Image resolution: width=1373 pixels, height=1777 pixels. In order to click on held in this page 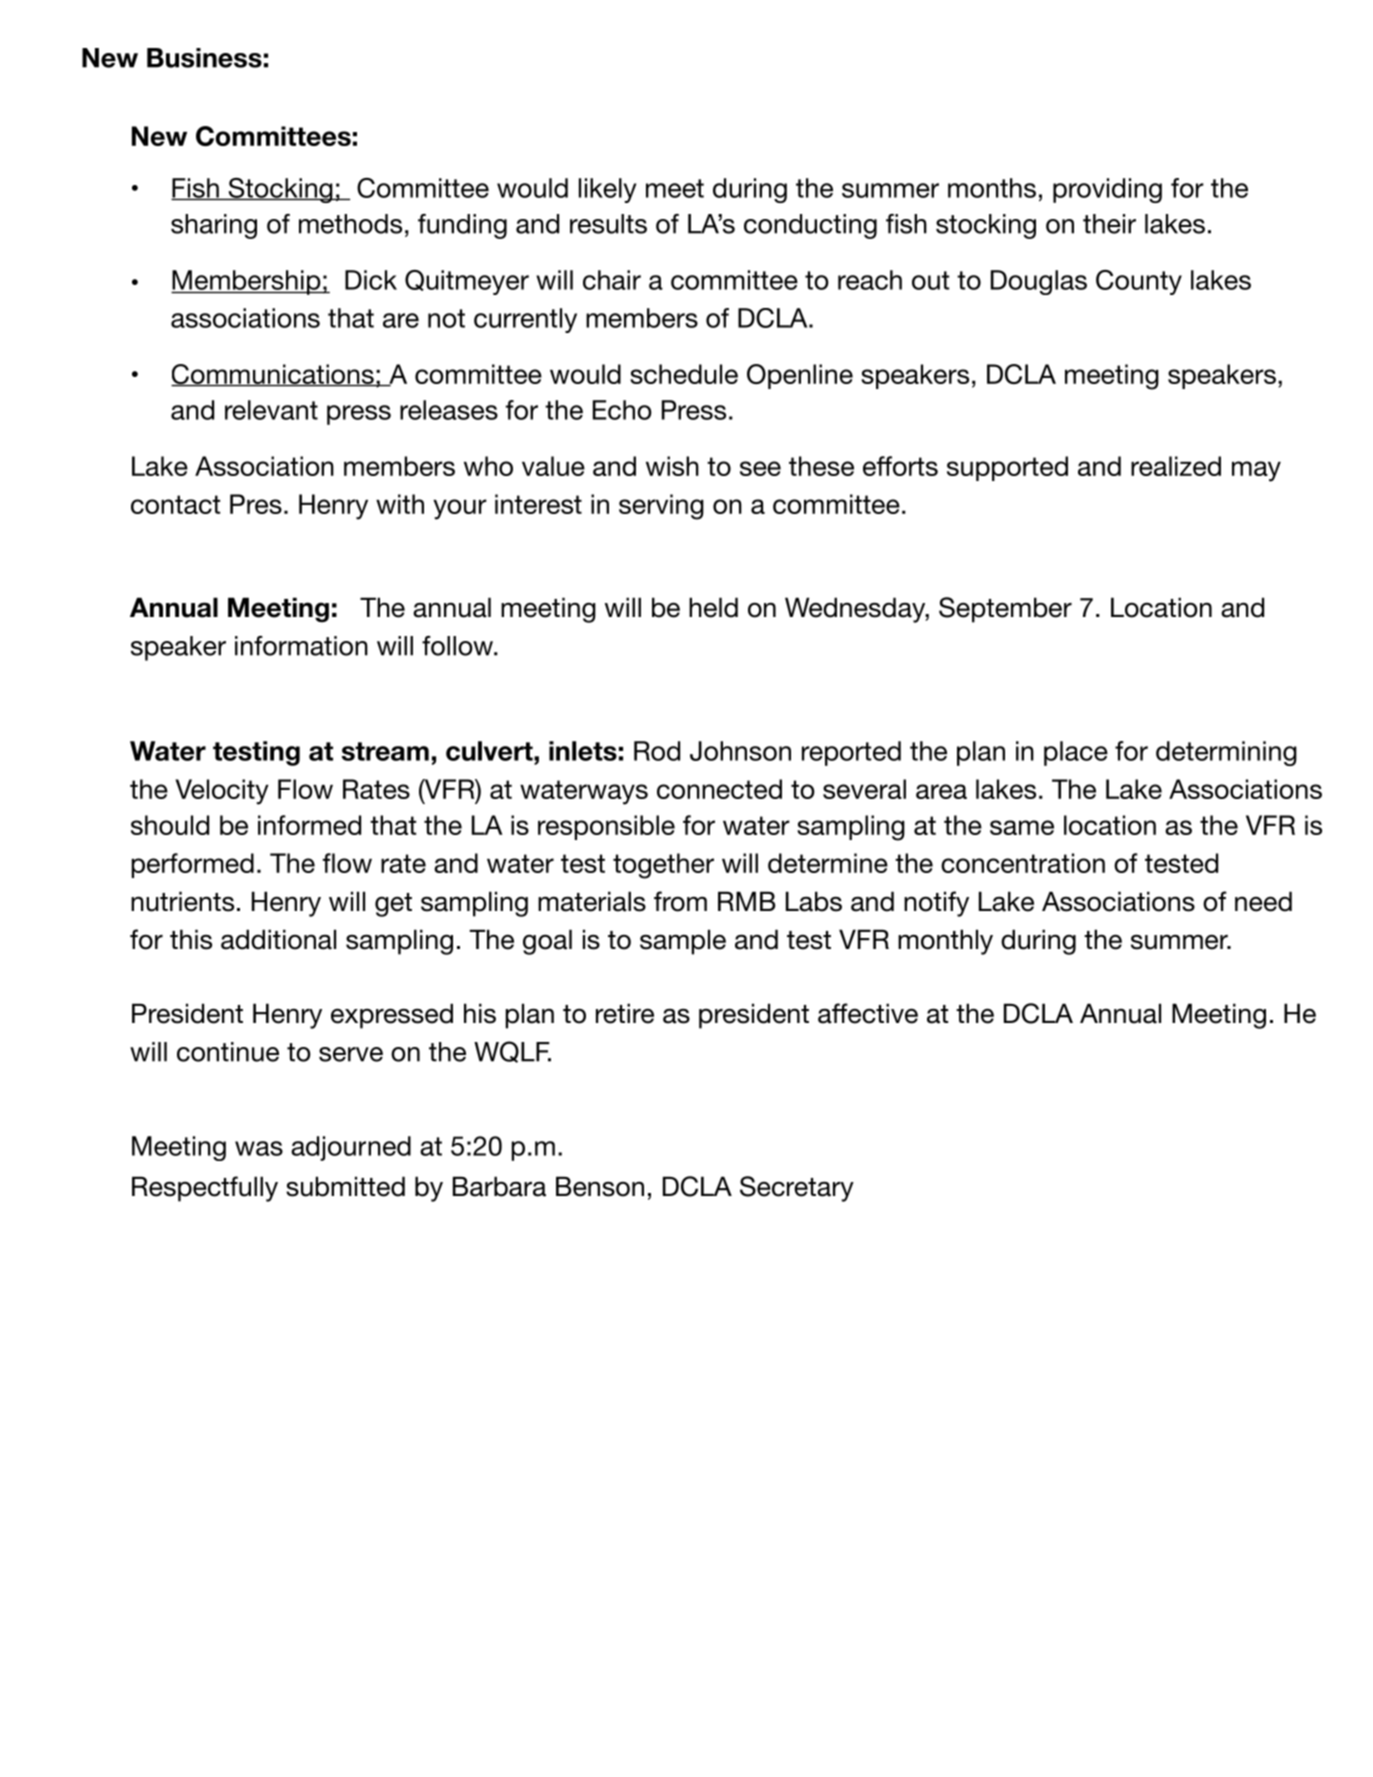, I will do `click(713, 607)`.
